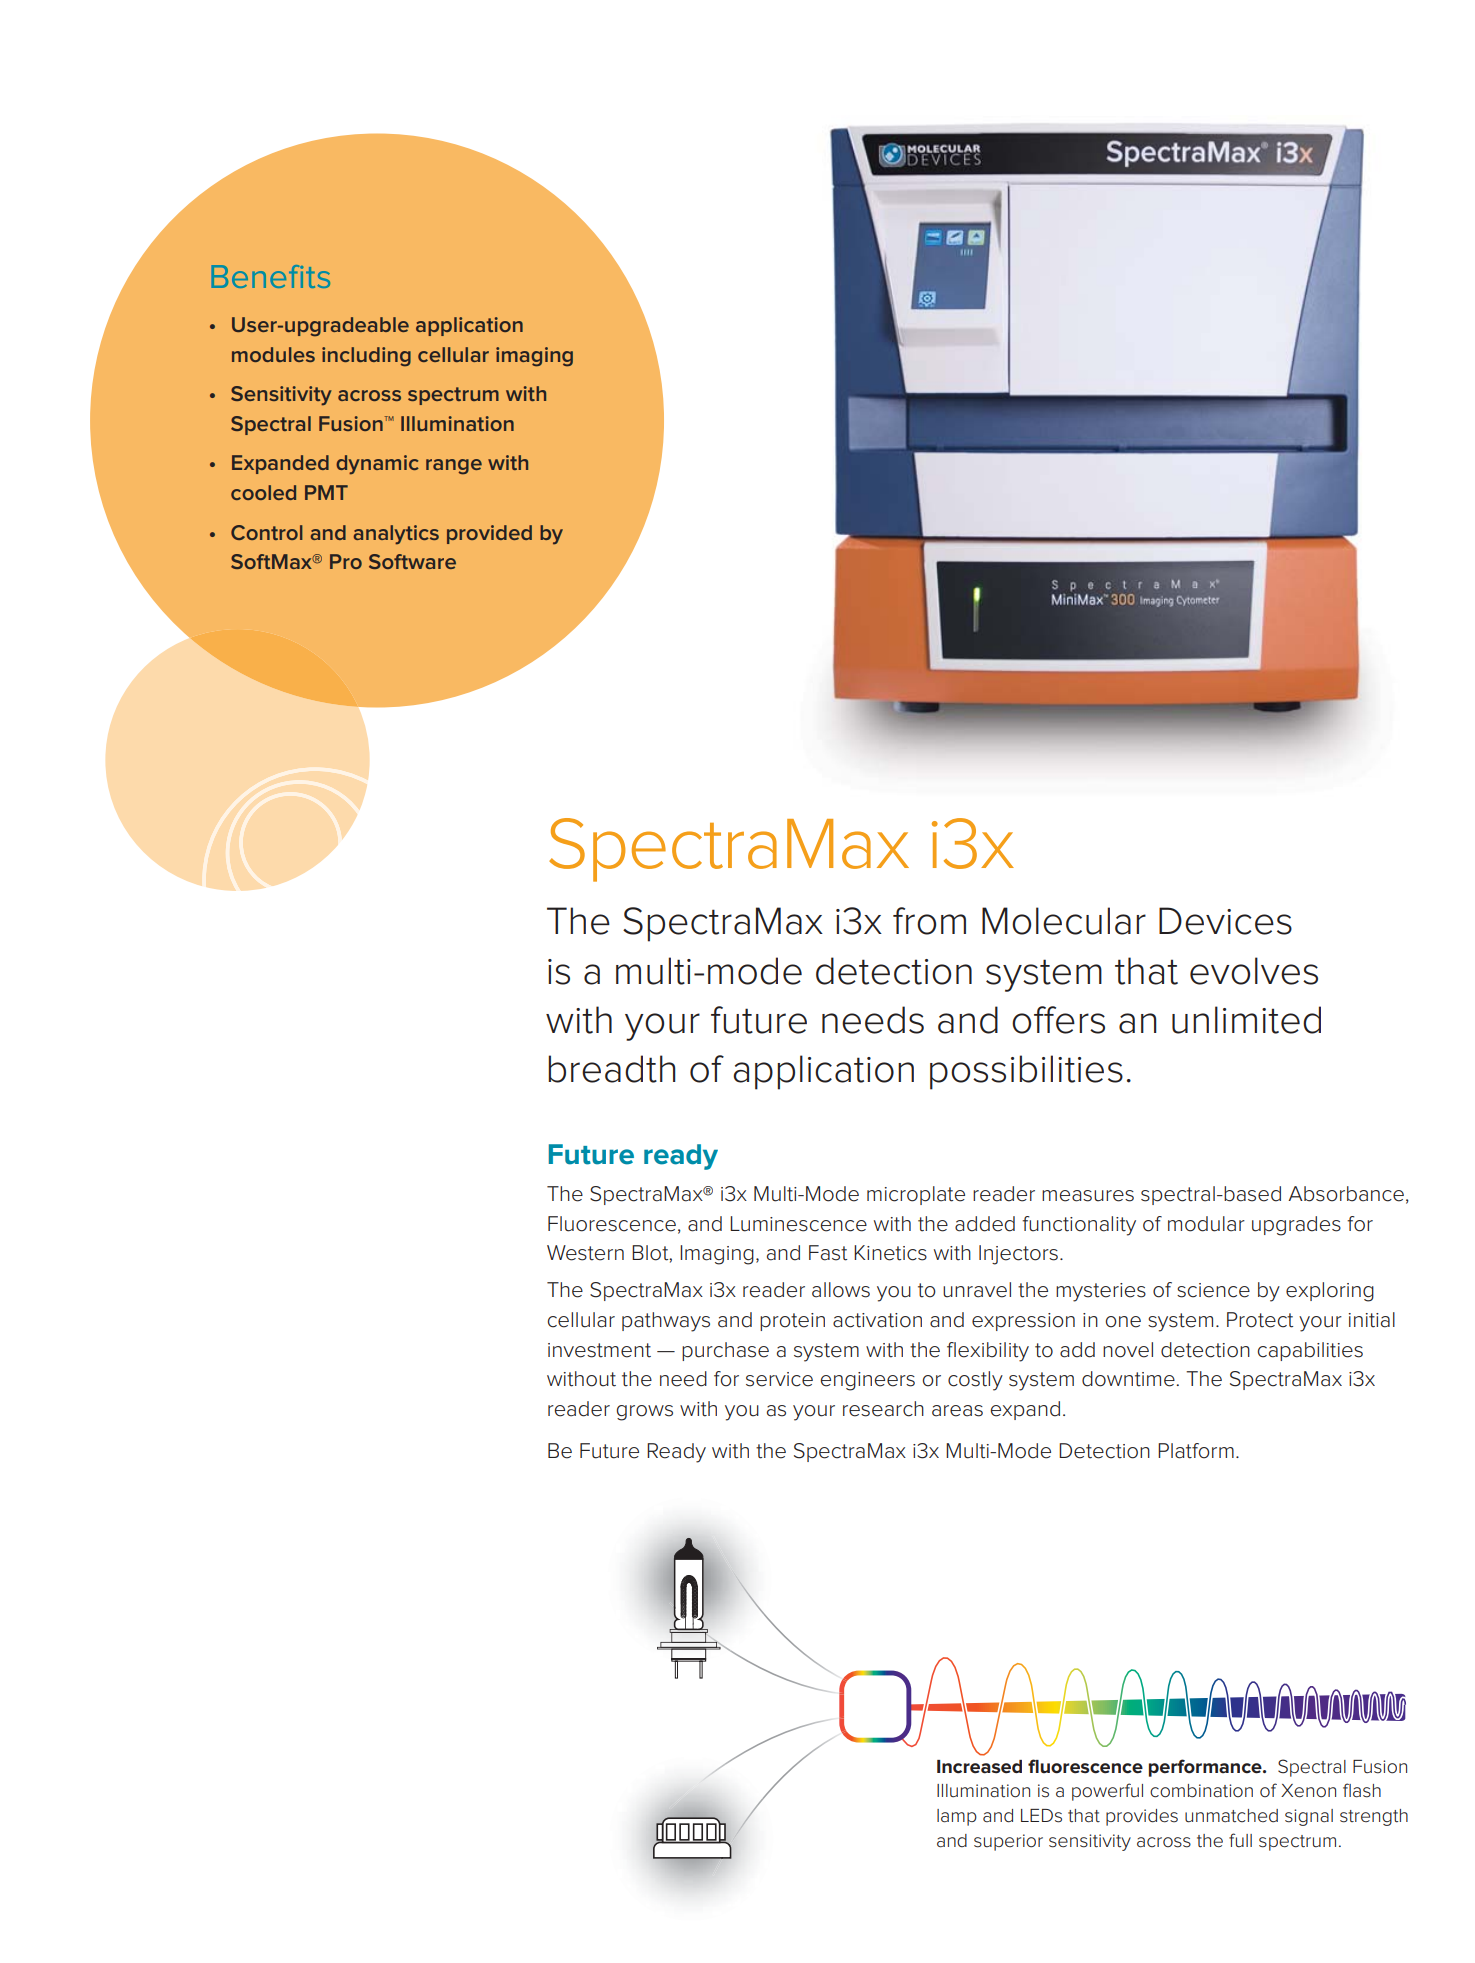  I want to click on Increased, so click(979, 1767).
